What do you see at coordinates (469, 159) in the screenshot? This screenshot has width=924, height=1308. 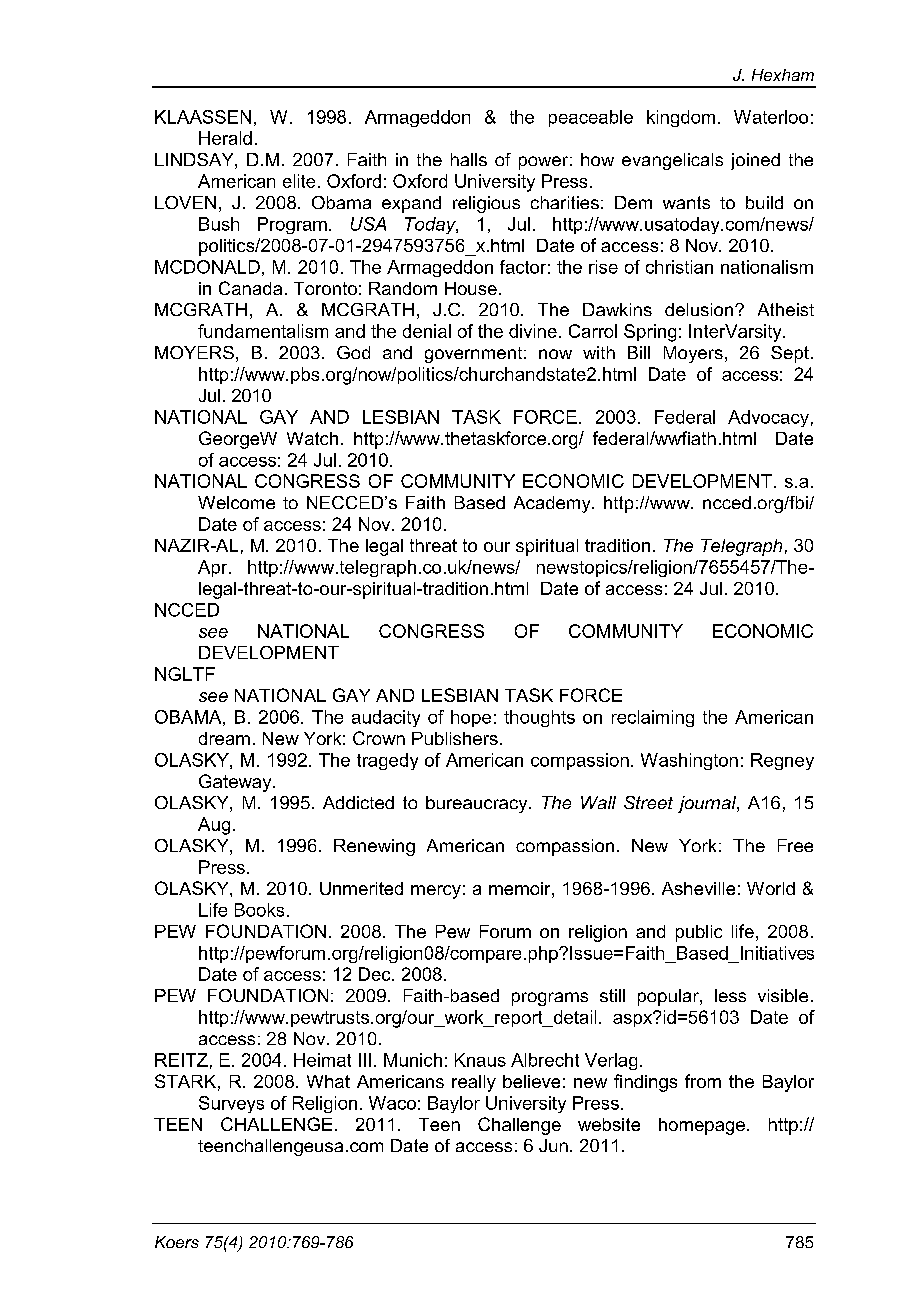 I see `halls` at bounding box center [469, 159].
